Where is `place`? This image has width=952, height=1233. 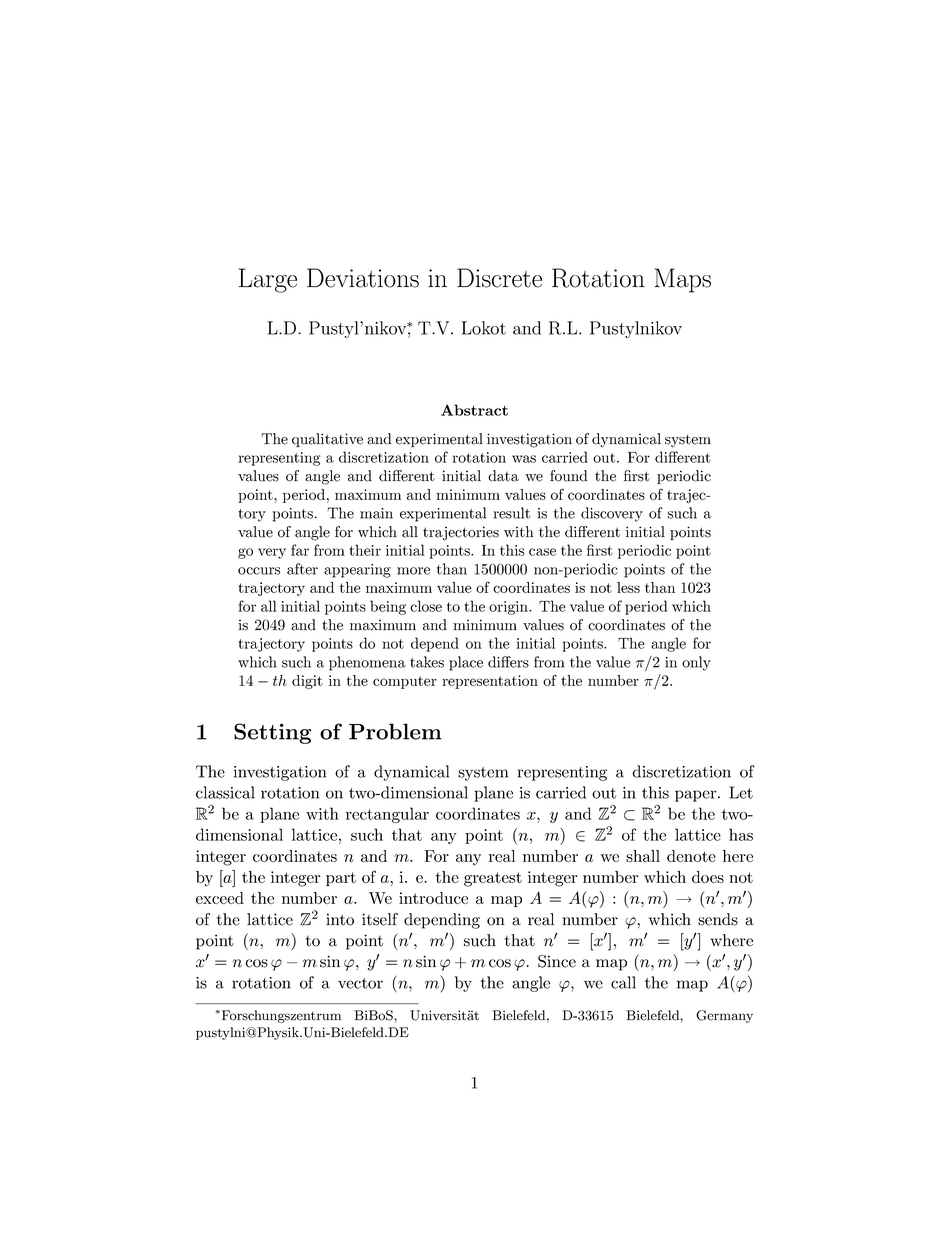
place is located at coordinates (466, 663).
